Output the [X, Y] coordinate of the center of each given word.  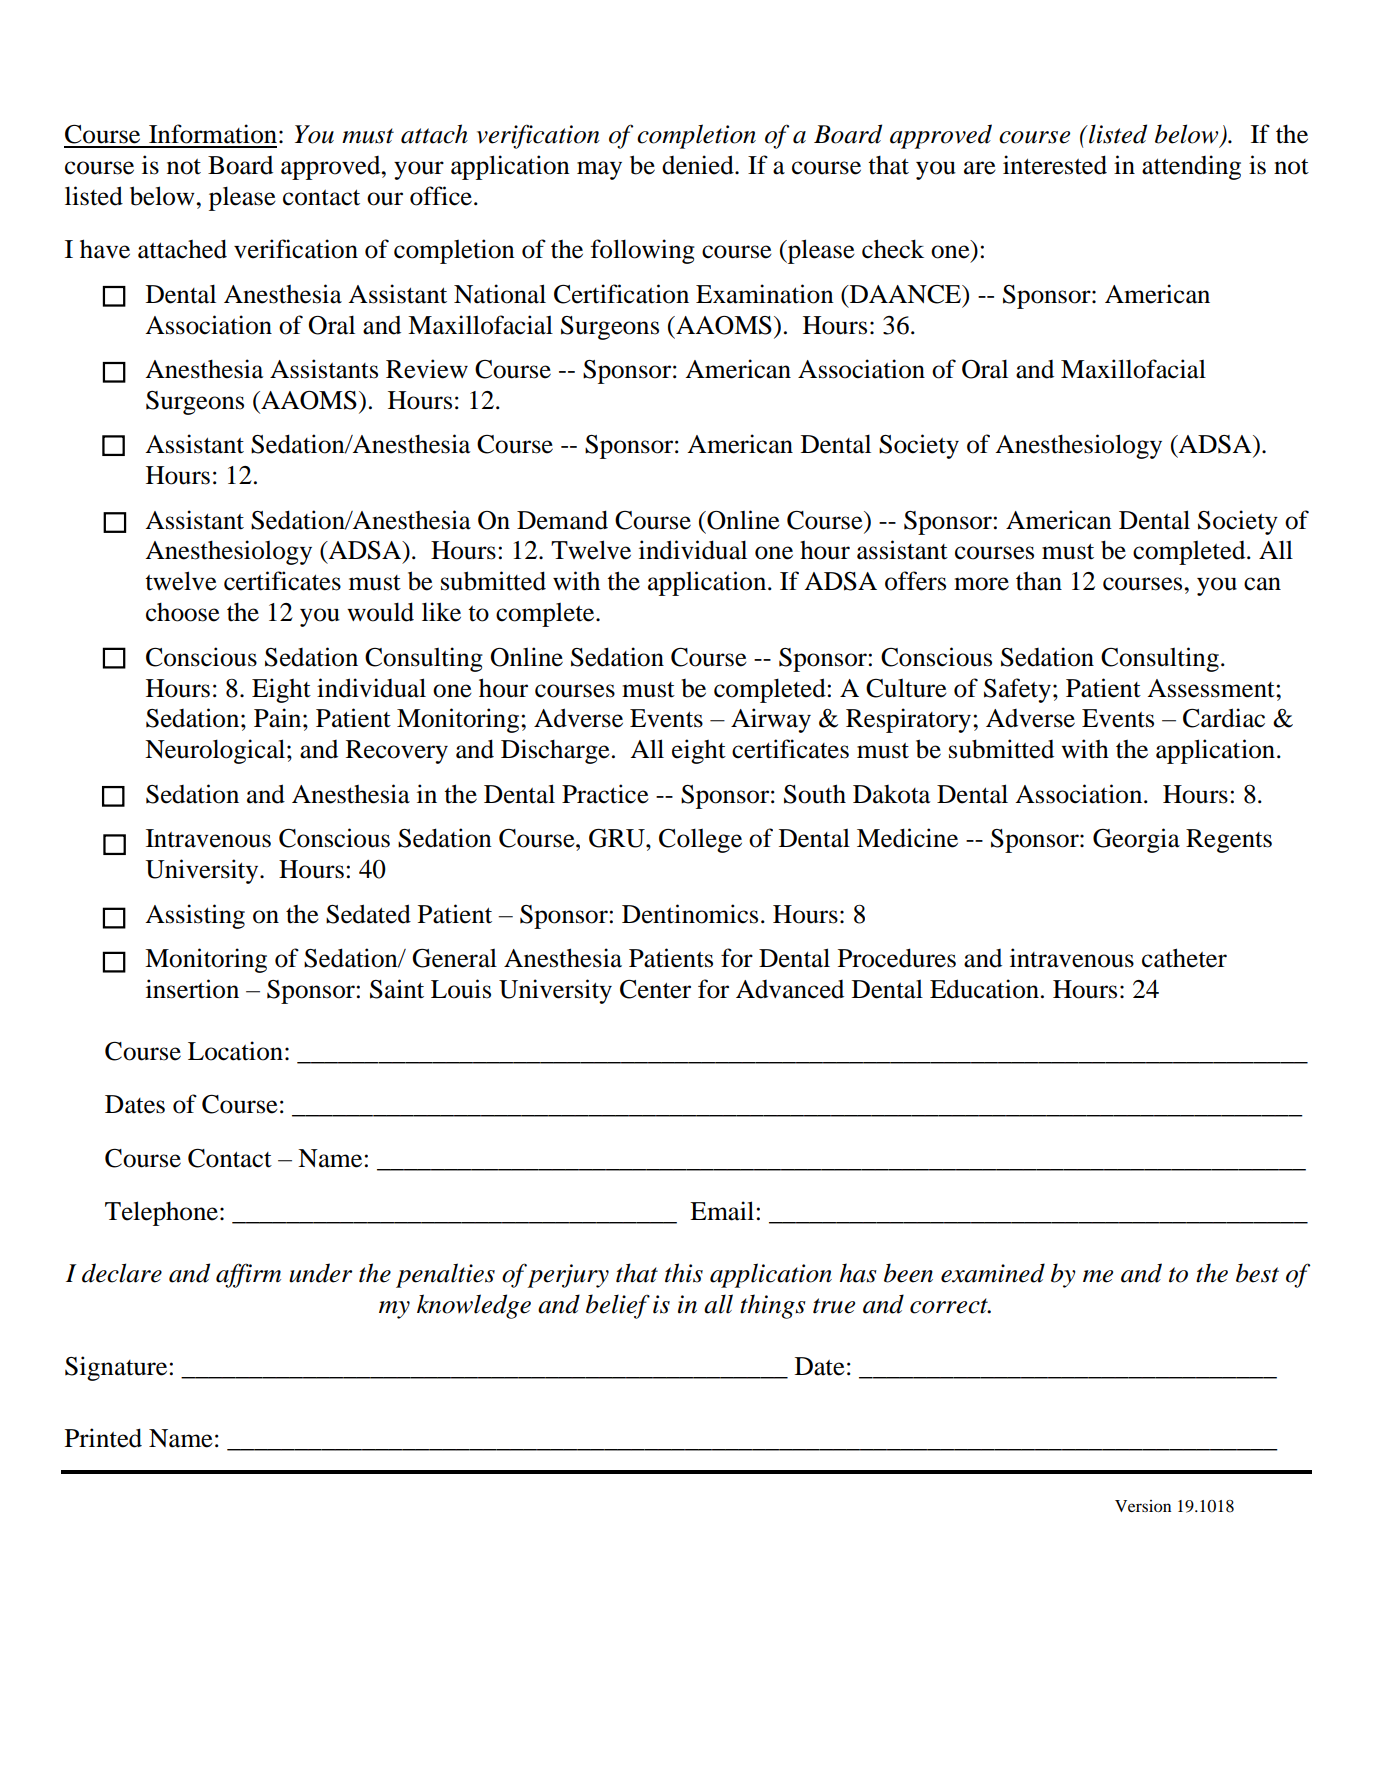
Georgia [1136, 840]
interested [1055, 165]
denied [699, 165]
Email [722, 1211]
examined [993, 1273]
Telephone [161, 1213]
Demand [562, 520]
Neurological [215, 751]
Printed [103, 1438]
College [700, 840]
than [1039, 581]
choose [183, 612]
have [105, 249]
